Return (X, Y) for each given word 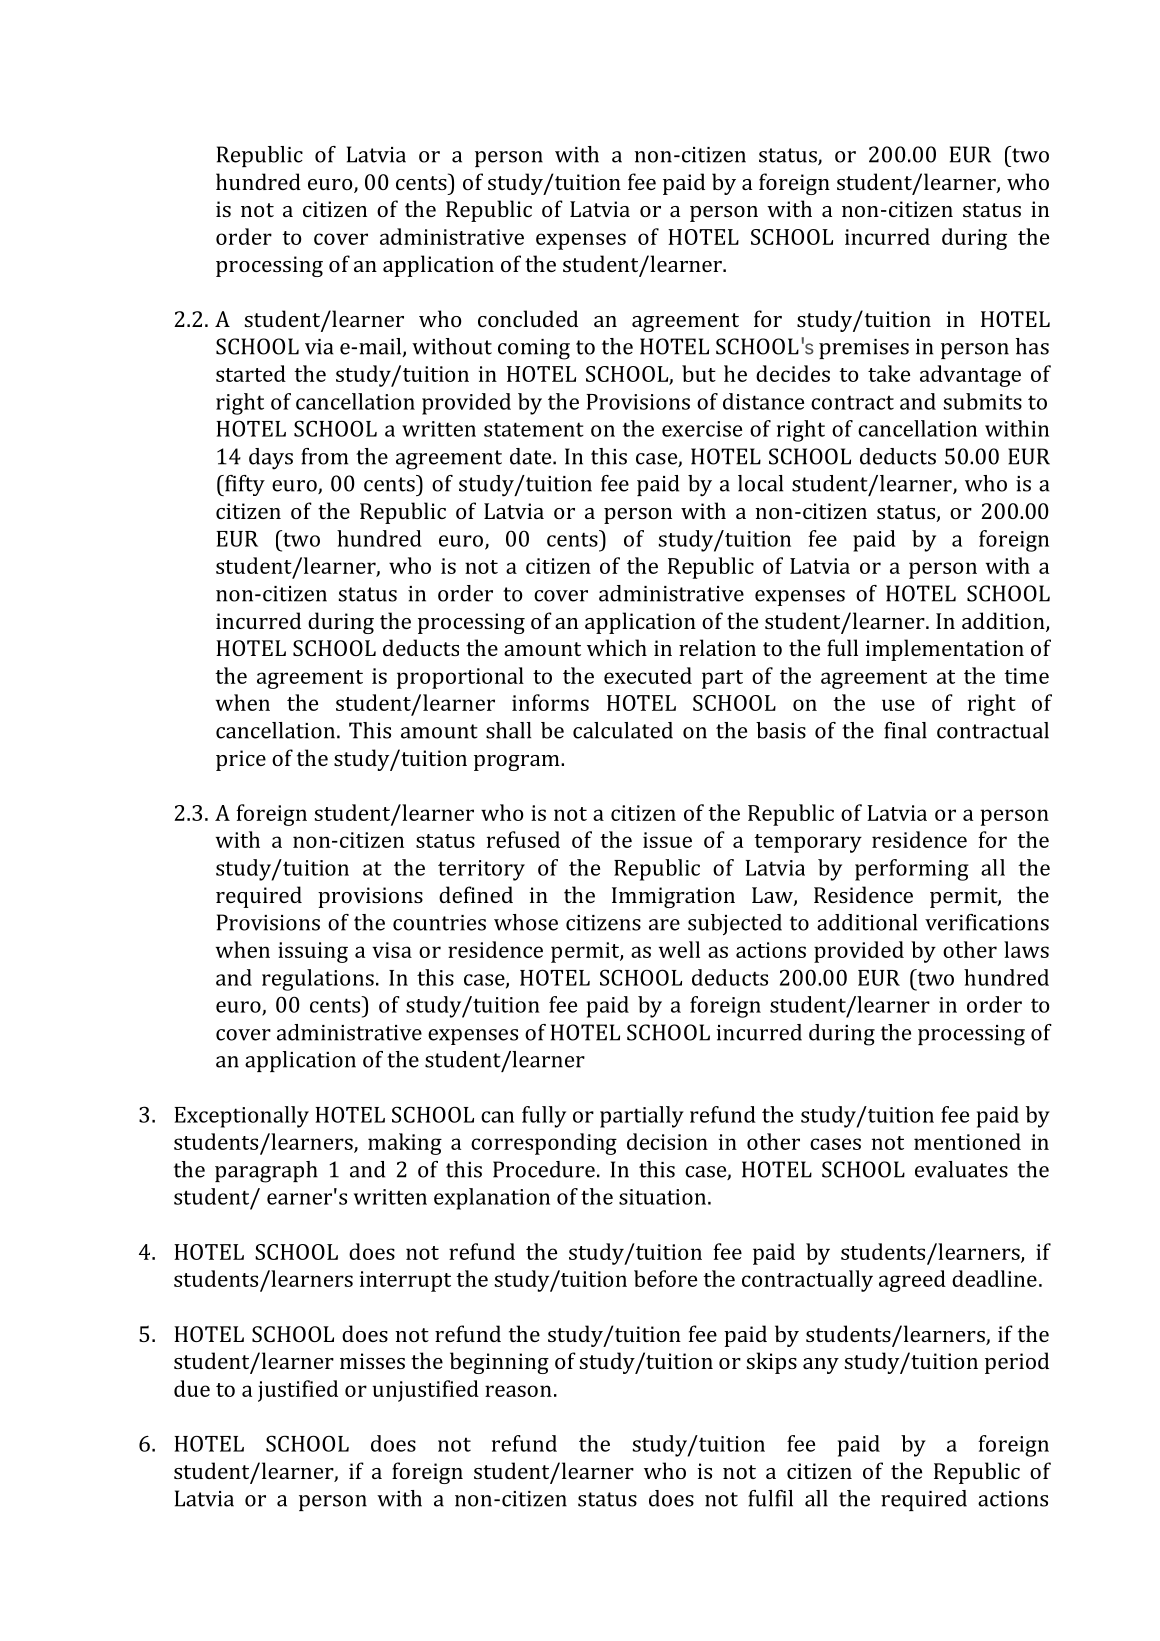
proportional (460, 678)
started (251, 373)
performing (912, 870)
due (192, 1388)
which (617, 647)
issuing (313, 952)
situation (662, 1197)
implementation (944, 650)
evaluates (961, 1169)
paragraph (266, 1172)
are (664, 925)
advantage (970, 376)
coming (534, 349)
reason (518, 1391)
